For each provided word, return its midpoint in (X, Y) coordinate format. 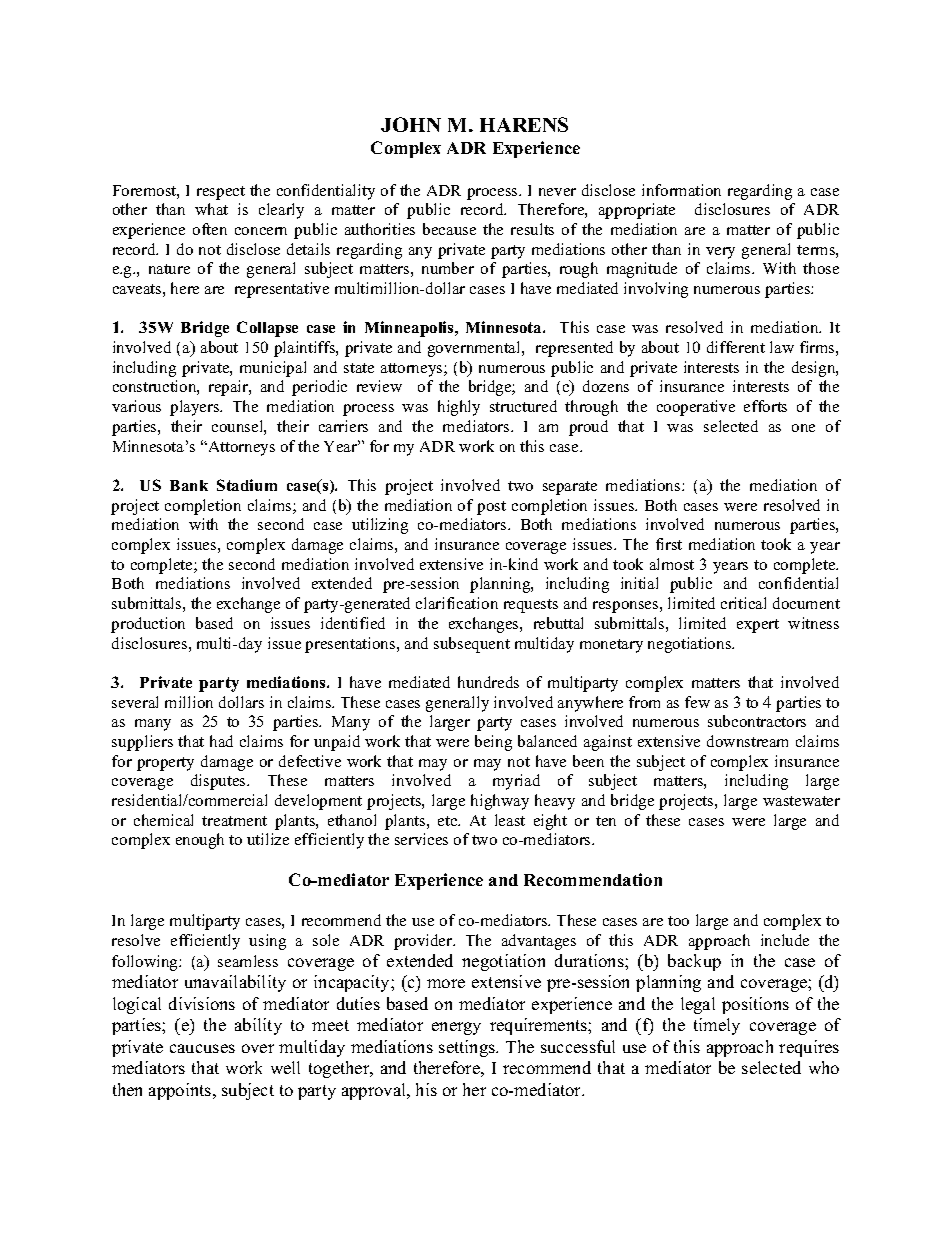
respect (221, 193)
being (493, 743)
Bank (189, 485)
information (681, 190)
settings (468, 1048)
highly (459, 408)
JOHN (411, 124)
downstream (747, 741)
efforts (765, 406)
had (221, 741)
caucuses (202, 1048)
